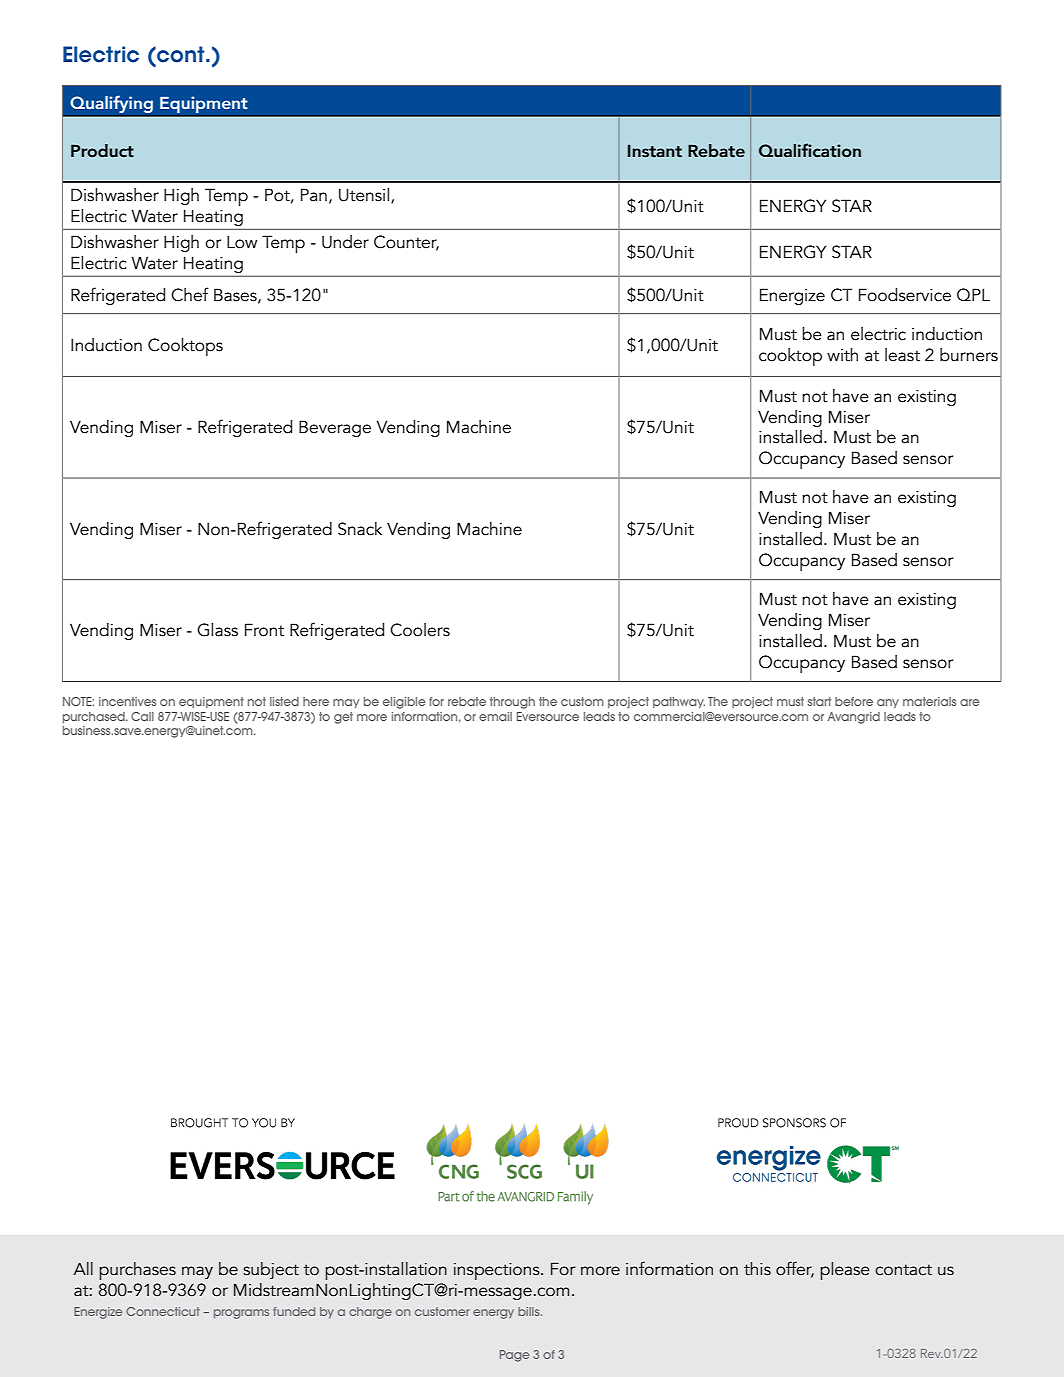 This image has width=1064, height=1377. What do you see at coordinates (495, 716) in the image?
I see `email` at bounding box center [495, 716].
